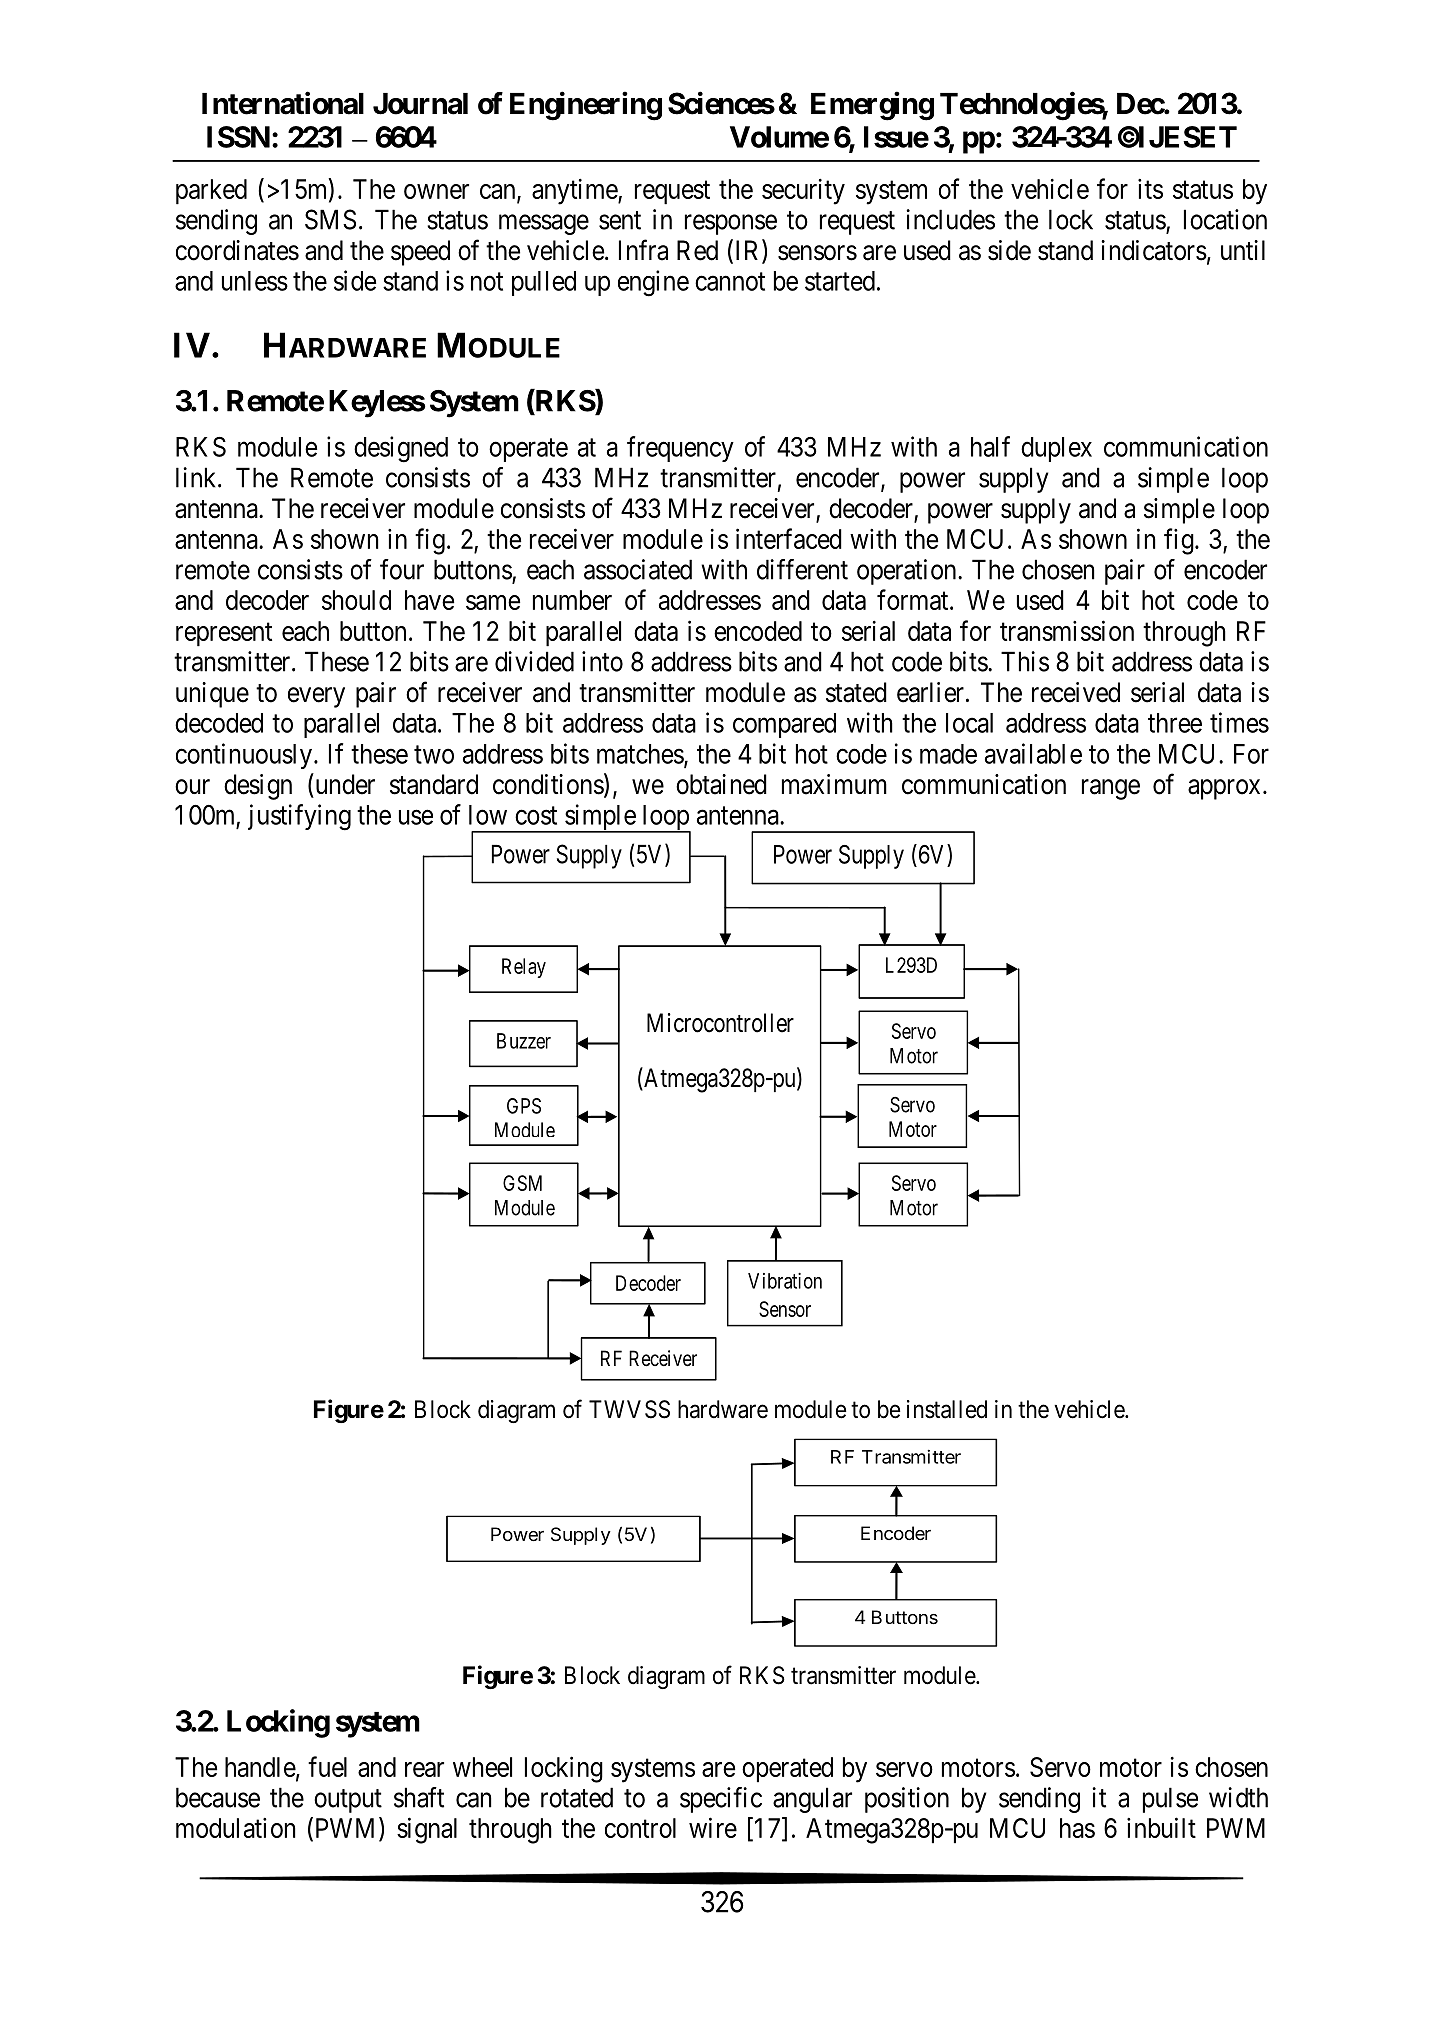 The height and width of the screenshot is (2040, 1443). What do you see at coordinates (299, 817) in the screenshot?
I see `justifying` at bounding box center [299, 817].
